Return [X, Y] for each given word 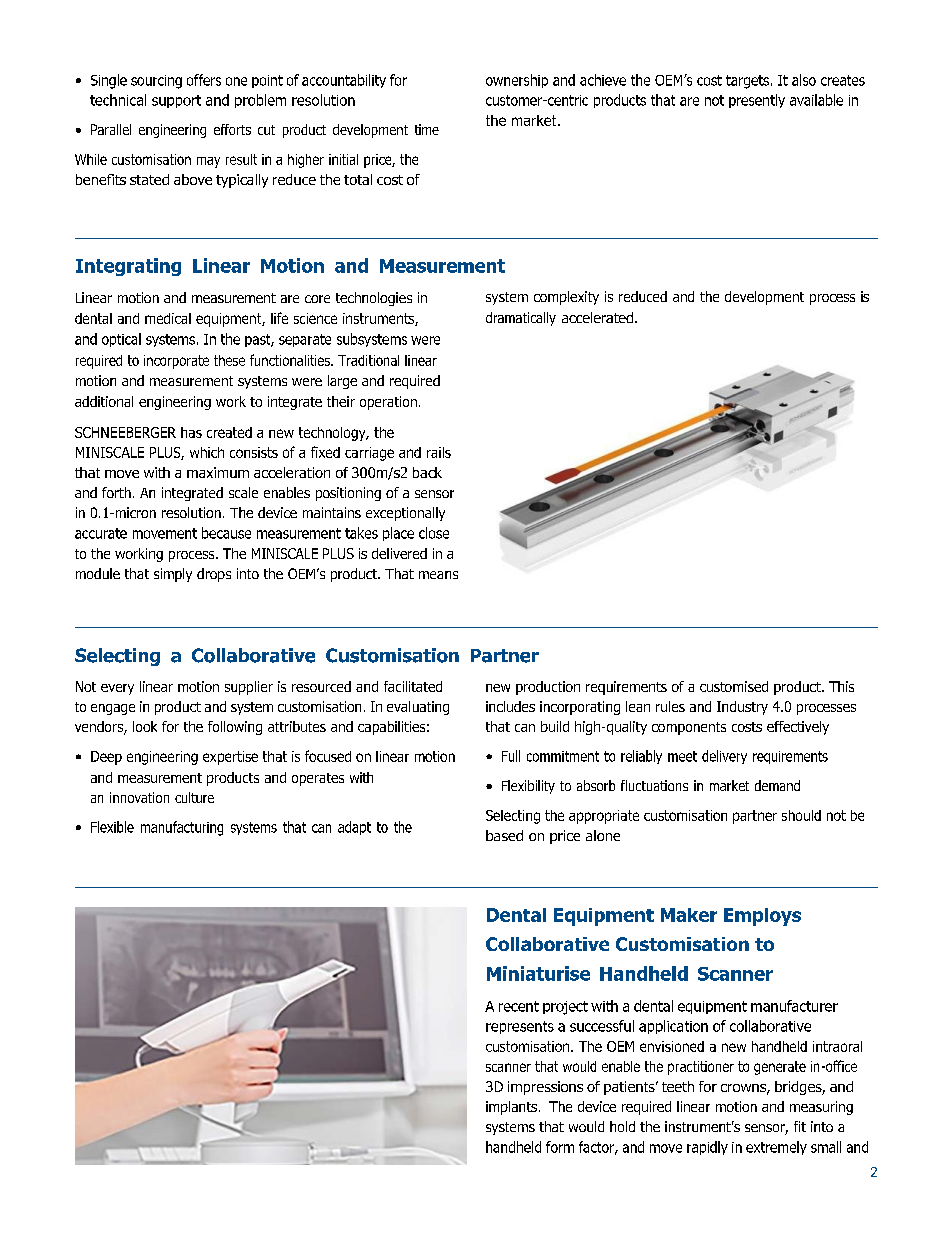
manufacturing [182, 828]
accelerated [599, 317]
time [427, 129]
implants [511, 1108]
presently [757, 101]
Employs [762, 917]
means [438, 575]
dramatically [521, 319]
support [176, 101]
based [504, 835]
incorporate [176, 362]
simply [173, 575]
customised [734, 686]
